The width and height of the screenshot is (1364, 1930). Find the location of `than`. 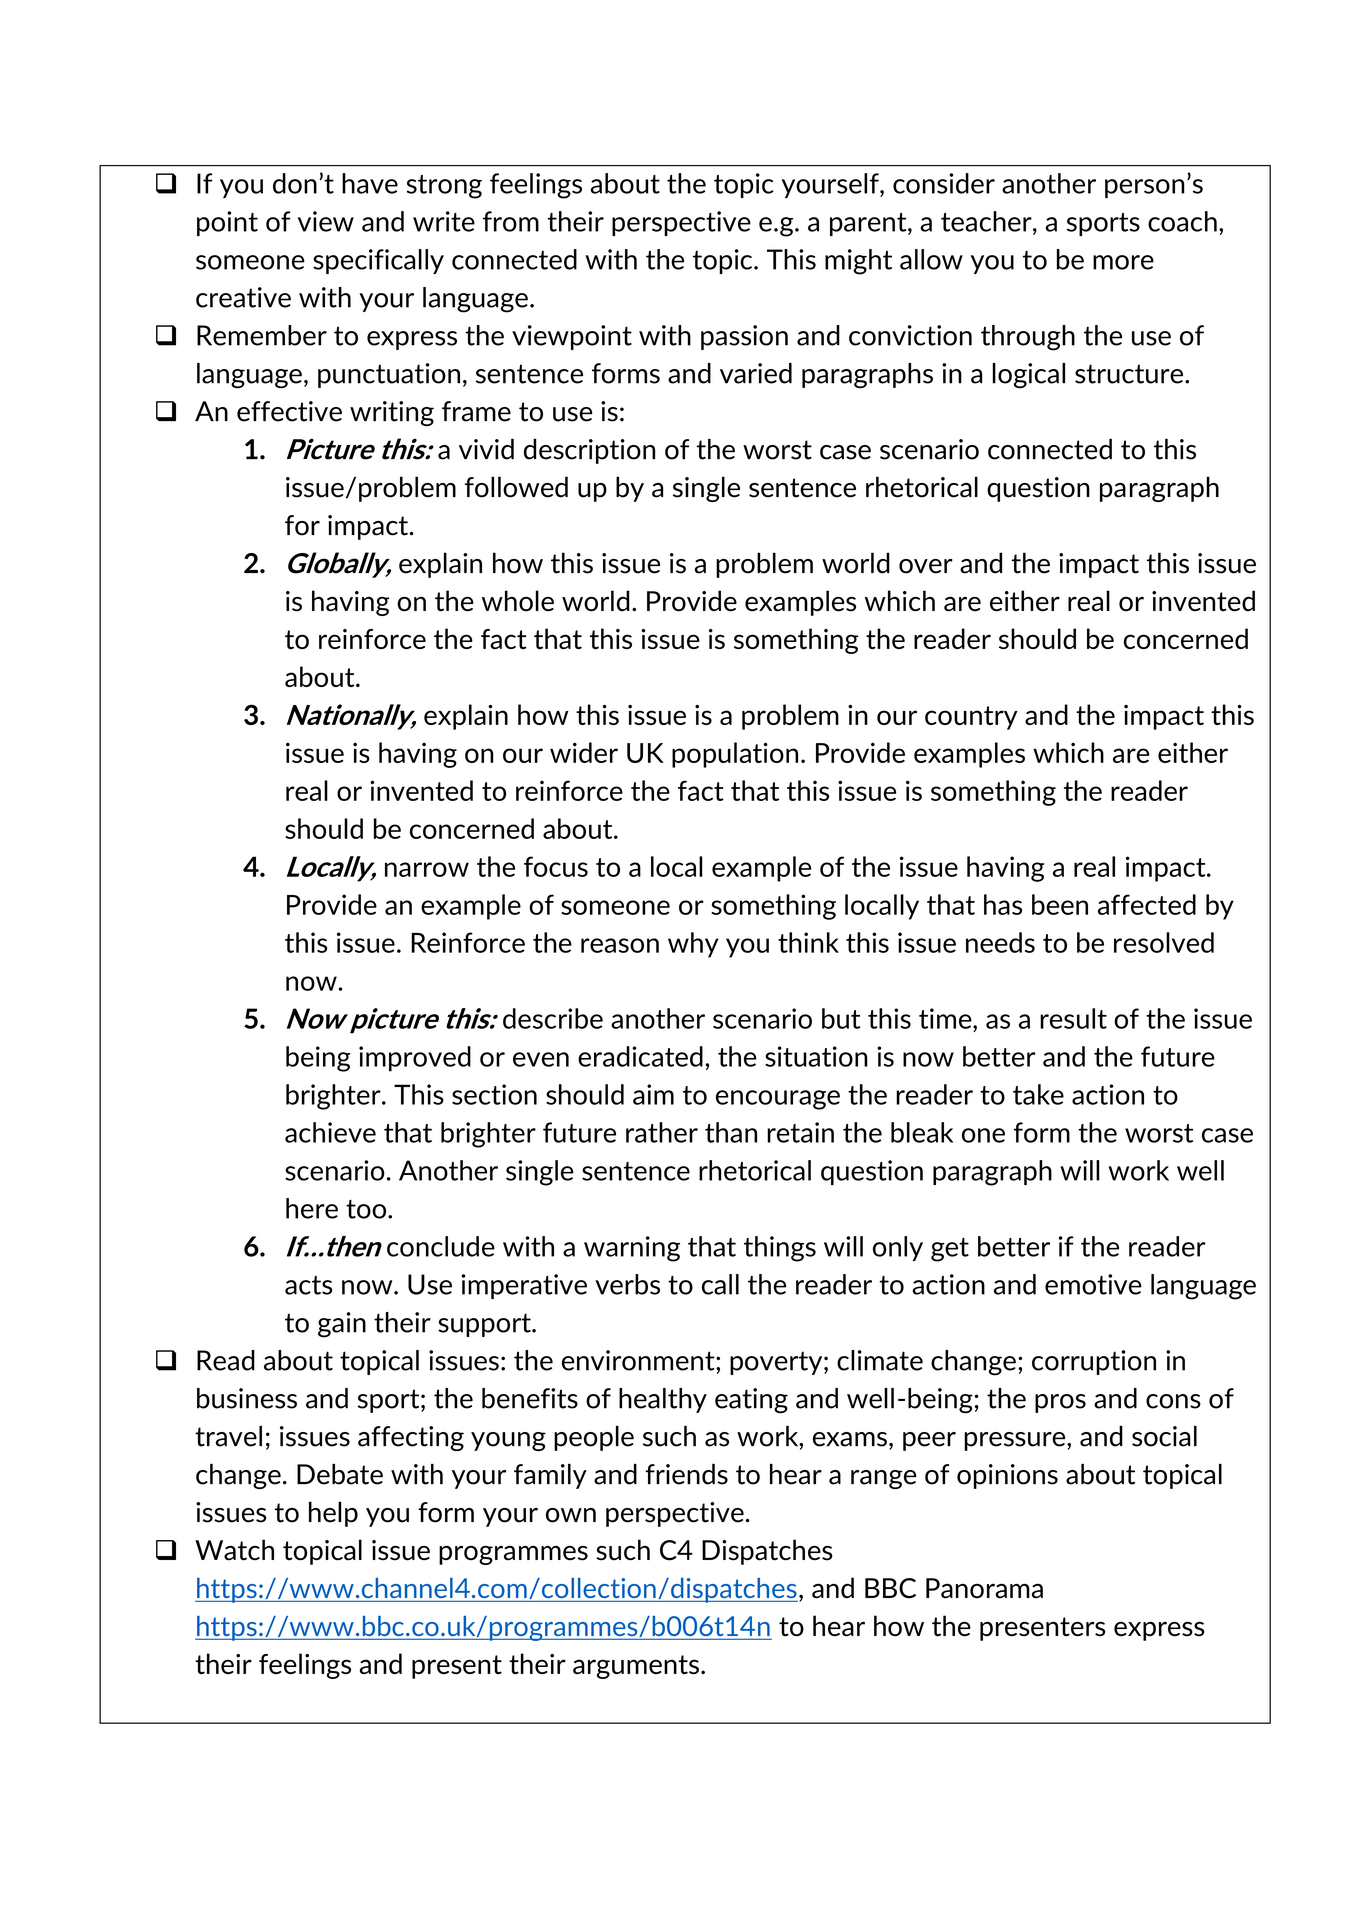

than is located at coordinates (731, 1132).
